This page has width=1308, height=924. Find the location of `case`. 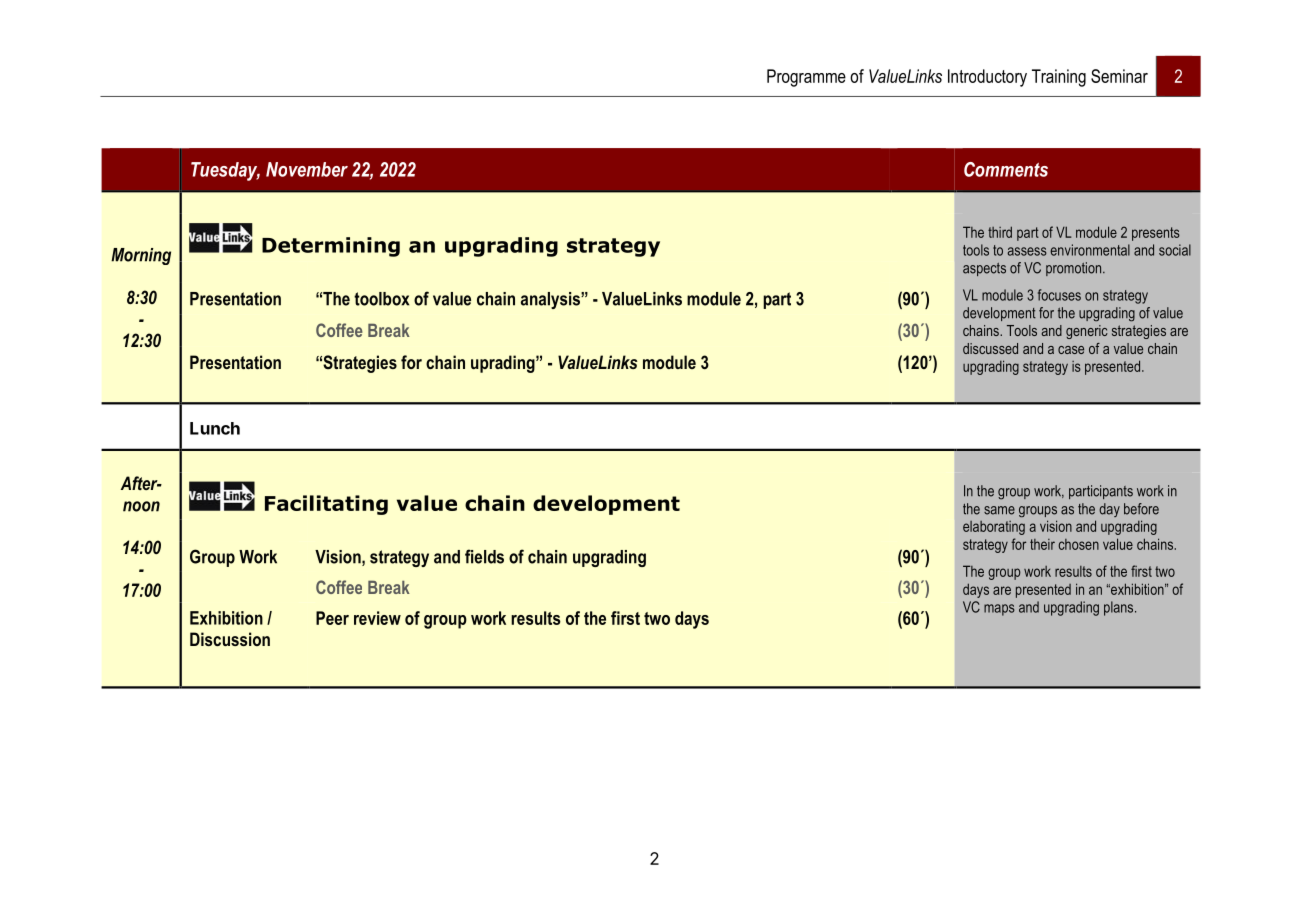

case is located at coordinates (1071, 350).
